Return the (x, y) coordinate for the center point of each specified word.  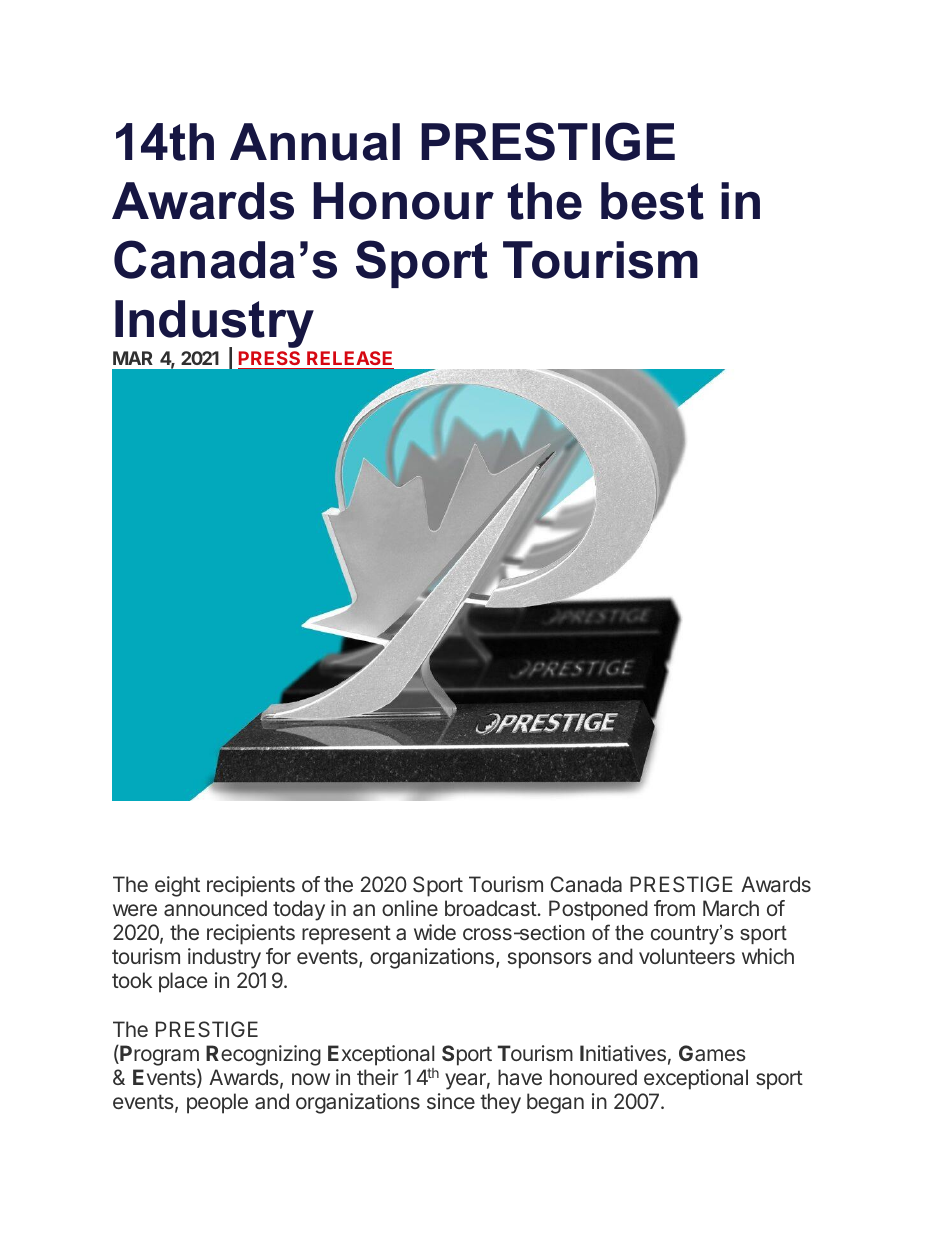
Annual (315, 142)
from (674, 908)
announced (215, 908)
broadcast (491, 908)
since (451, 1101)
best (652, 201)
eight (177, 886)
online (410, 908)
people (217, 1103)
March (731, 908)
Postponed (598, 910)
